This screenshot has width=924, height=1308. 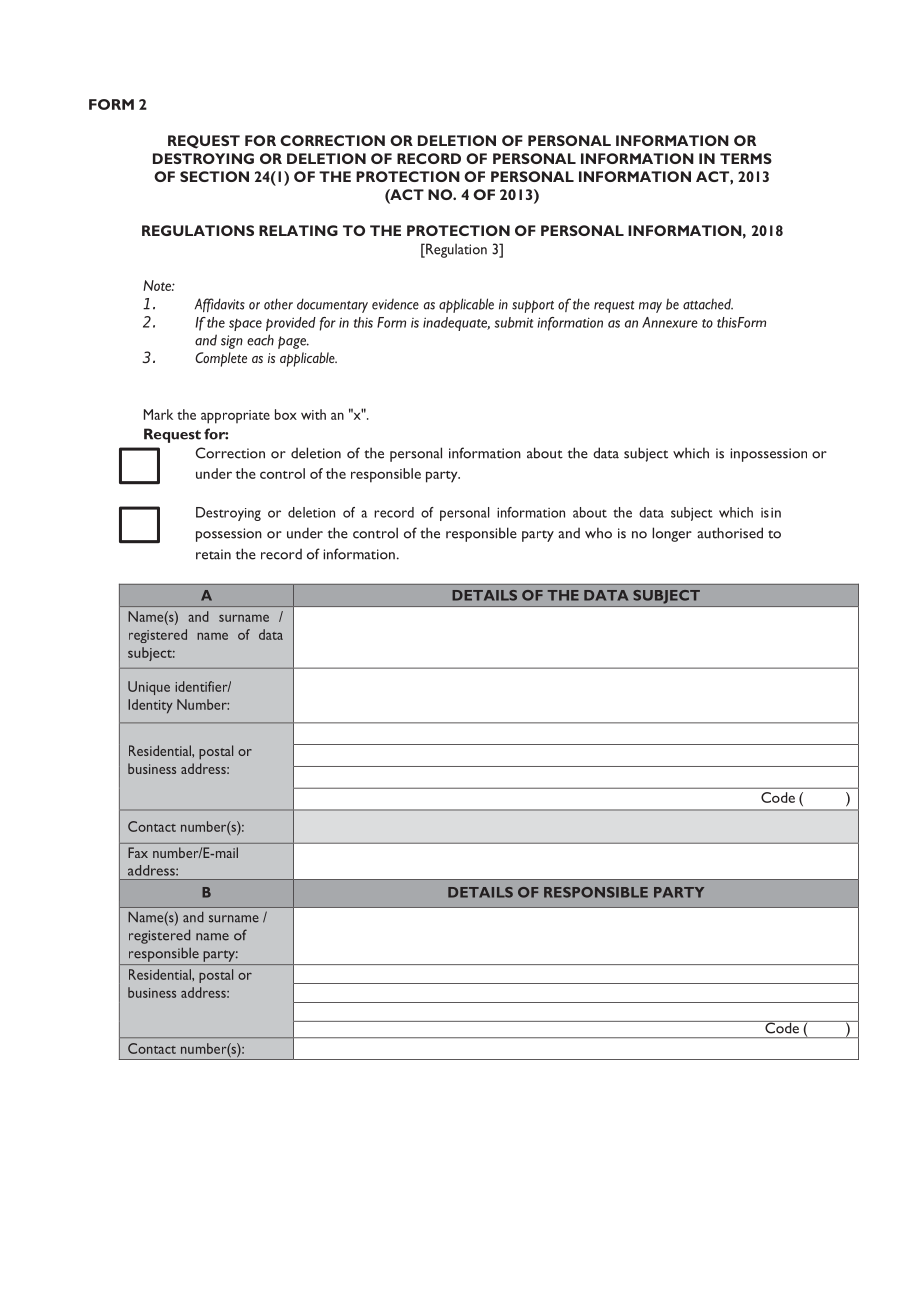 I want to click on Mark, so click(x=158, y=414).
